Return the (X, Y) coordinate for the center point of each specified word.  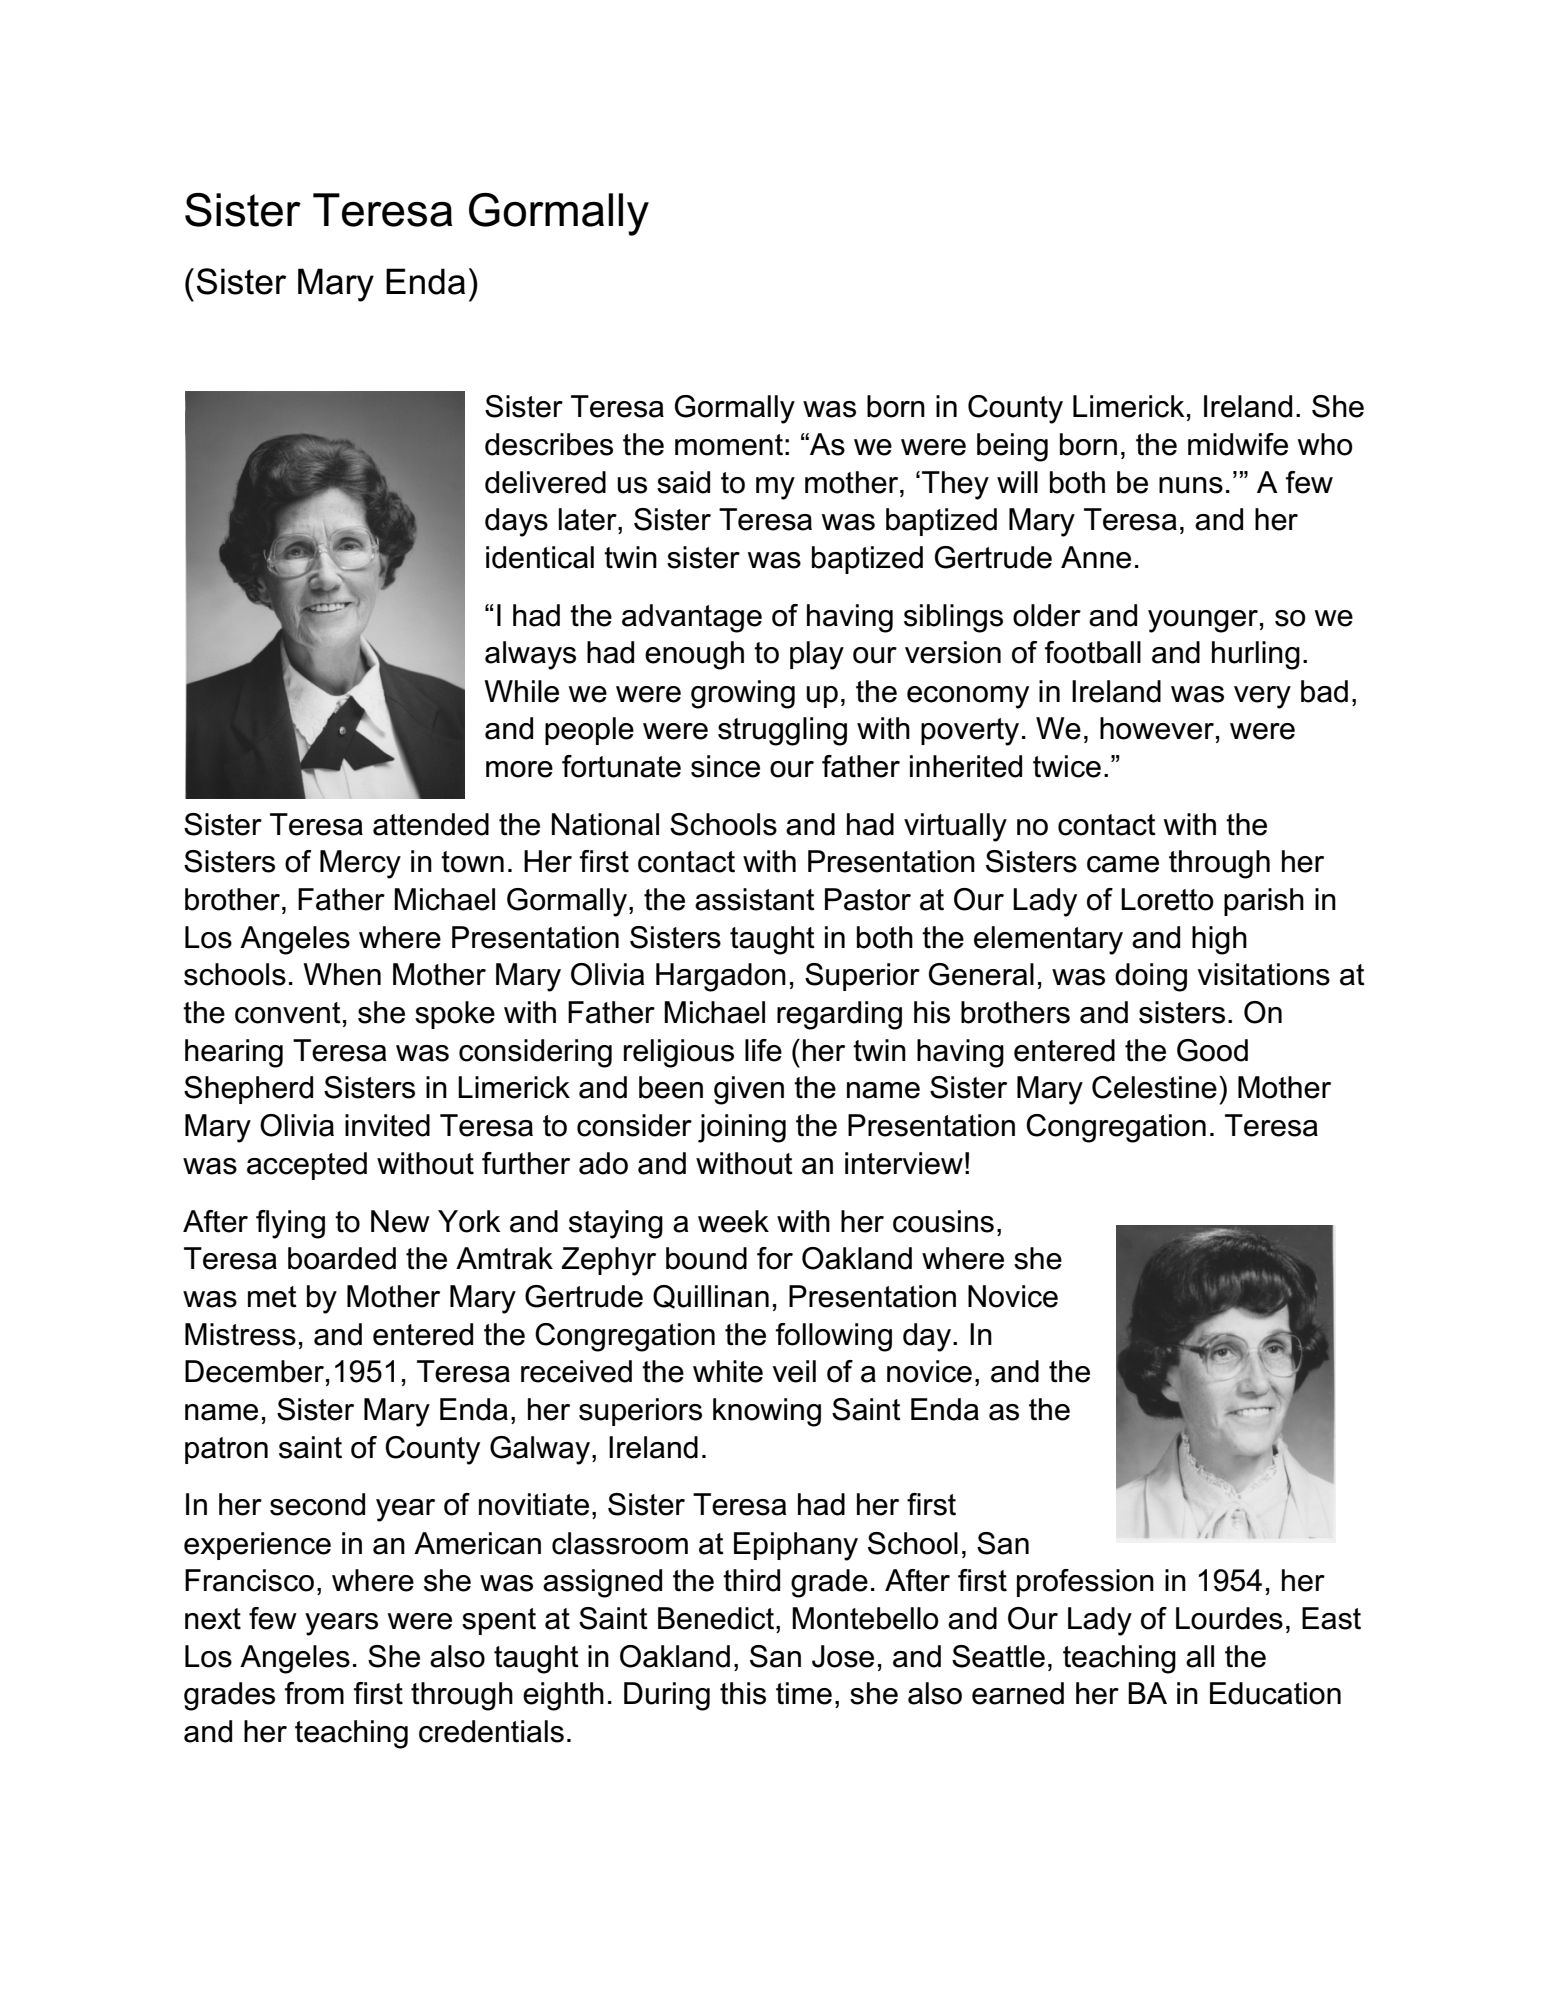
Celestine (1154, 1087)
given (749, 1090)
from (314, 1693)
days (516, 522)
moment (729, 445)
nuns (1191, 485)
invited (387, 1125)
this (743, 1693)
